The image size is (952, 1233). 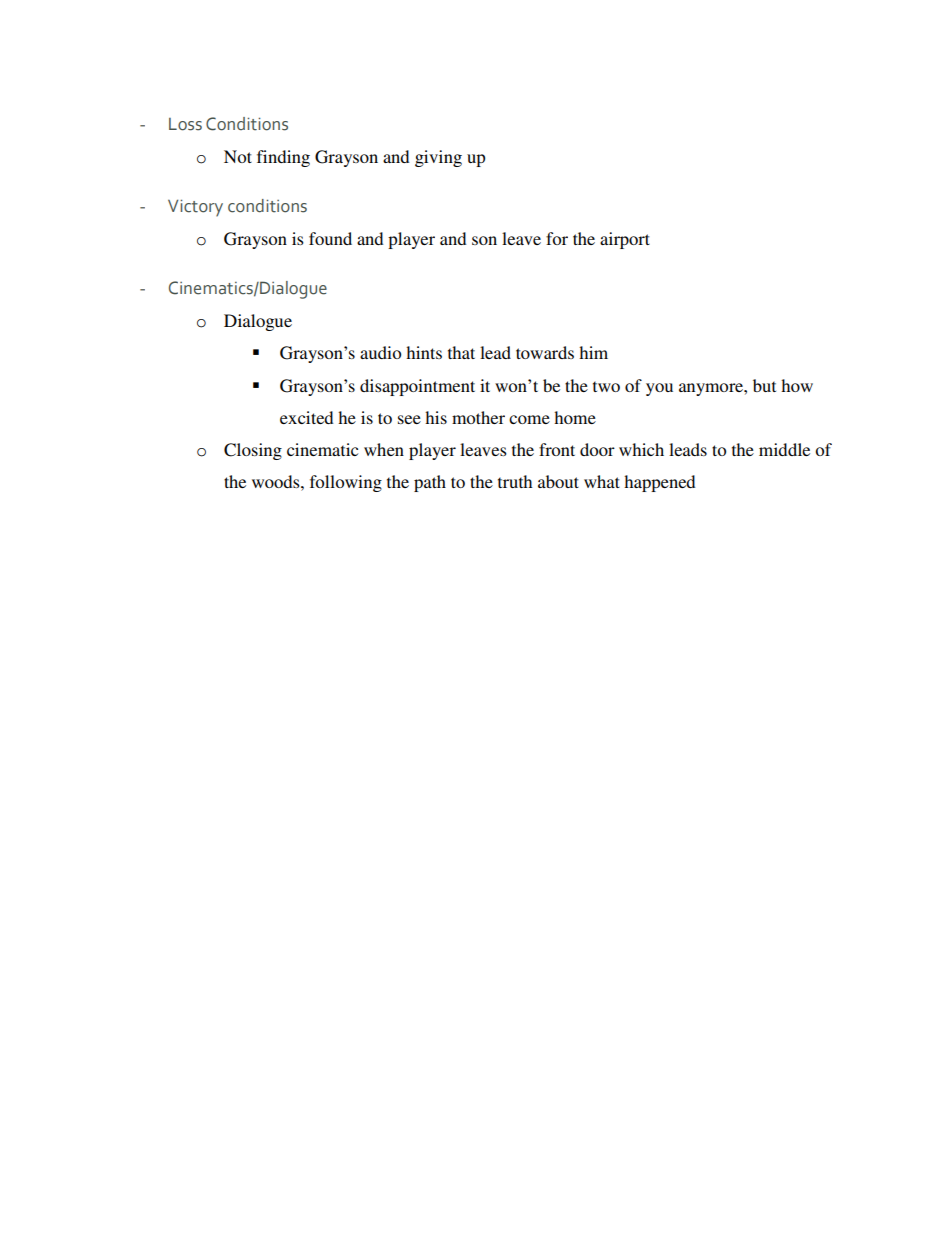 I want to click on that, so click(x=461, y=352).
